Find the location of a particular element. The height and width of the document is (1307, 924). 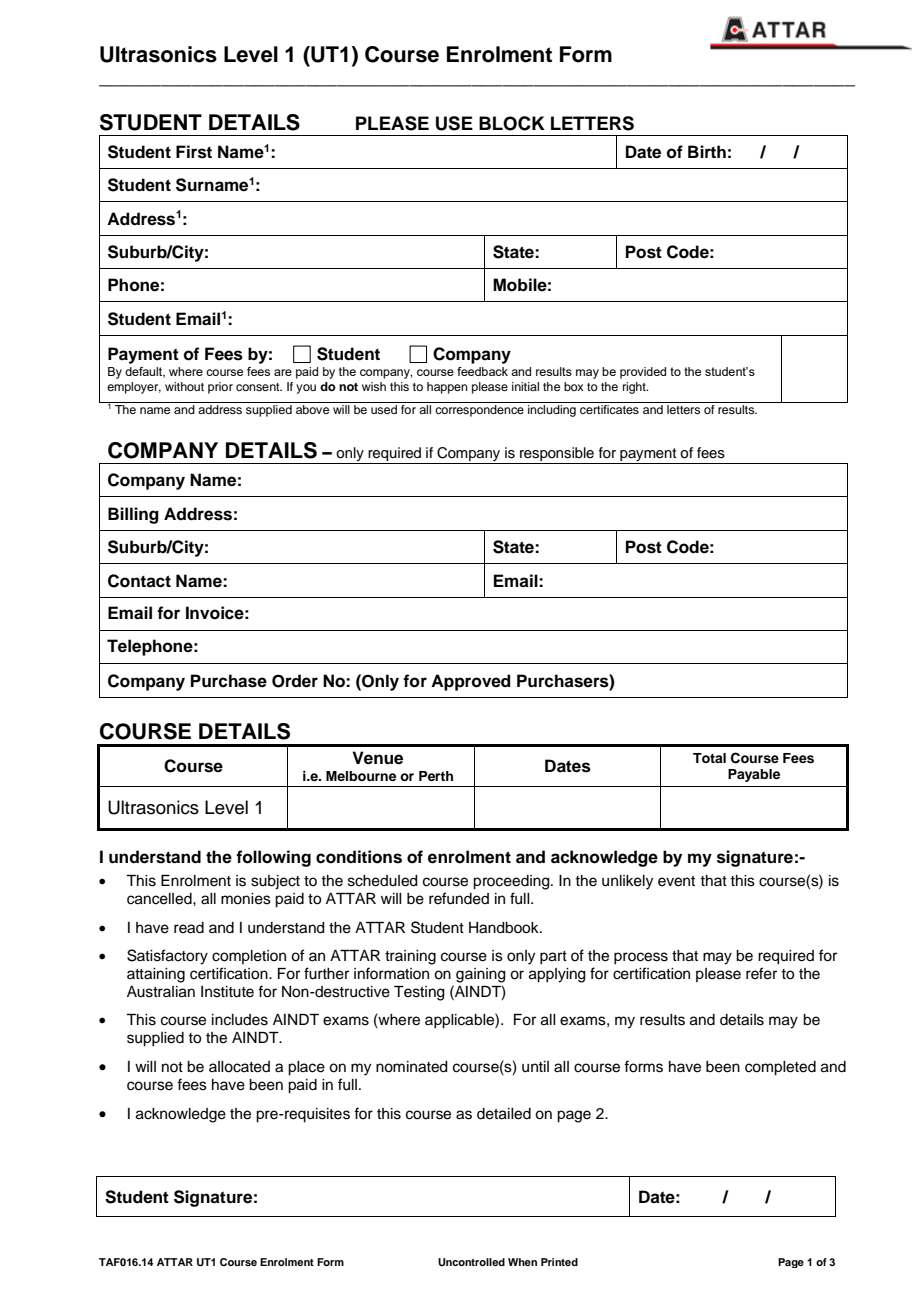

First is located at coordinates (194, 152).
